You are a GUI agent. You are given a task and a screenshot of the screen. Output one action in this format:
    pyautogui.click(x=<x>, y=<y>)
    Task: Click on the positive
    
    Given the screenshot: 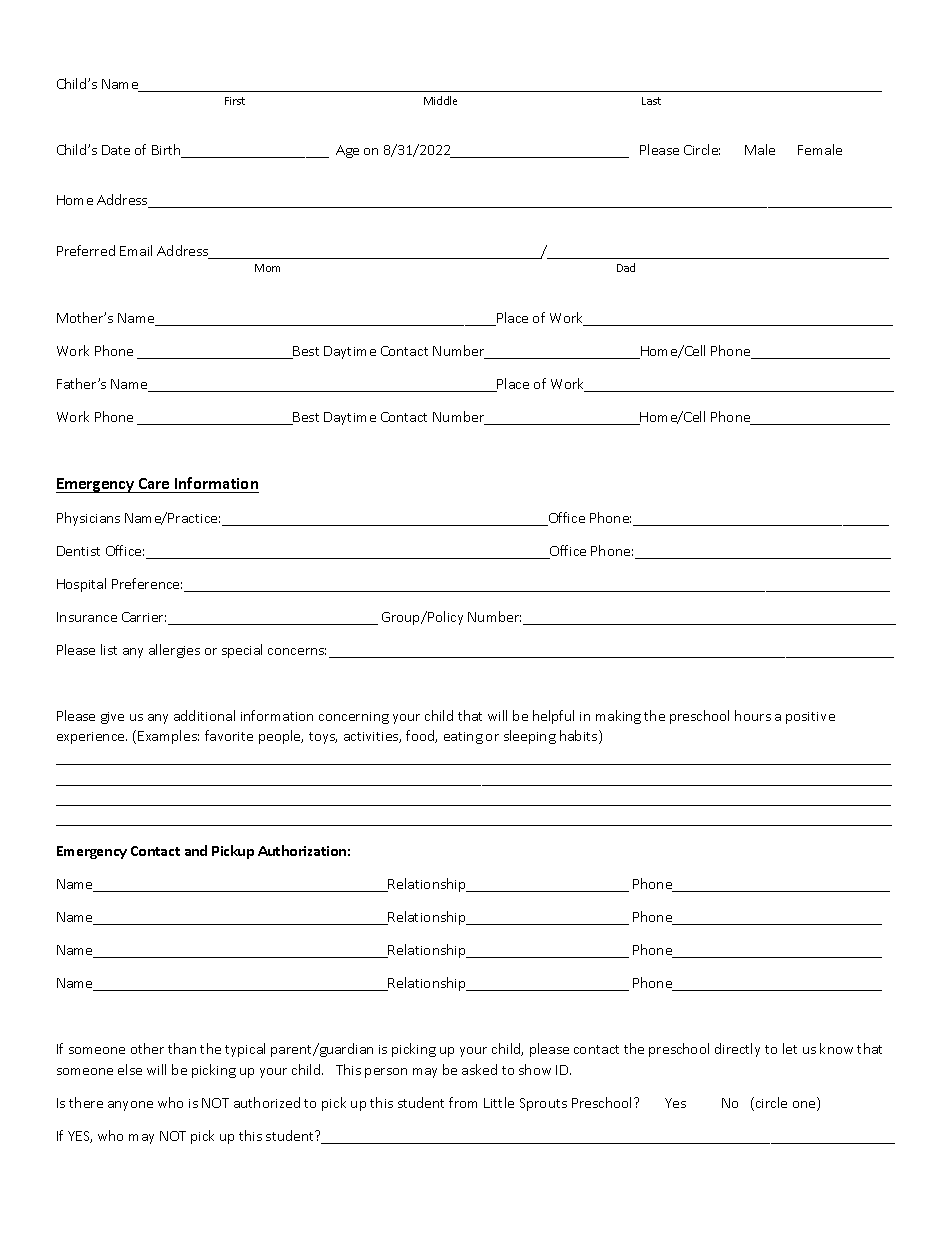 What is the action you would take?
    pyautogui.click(x=810, y=718)
